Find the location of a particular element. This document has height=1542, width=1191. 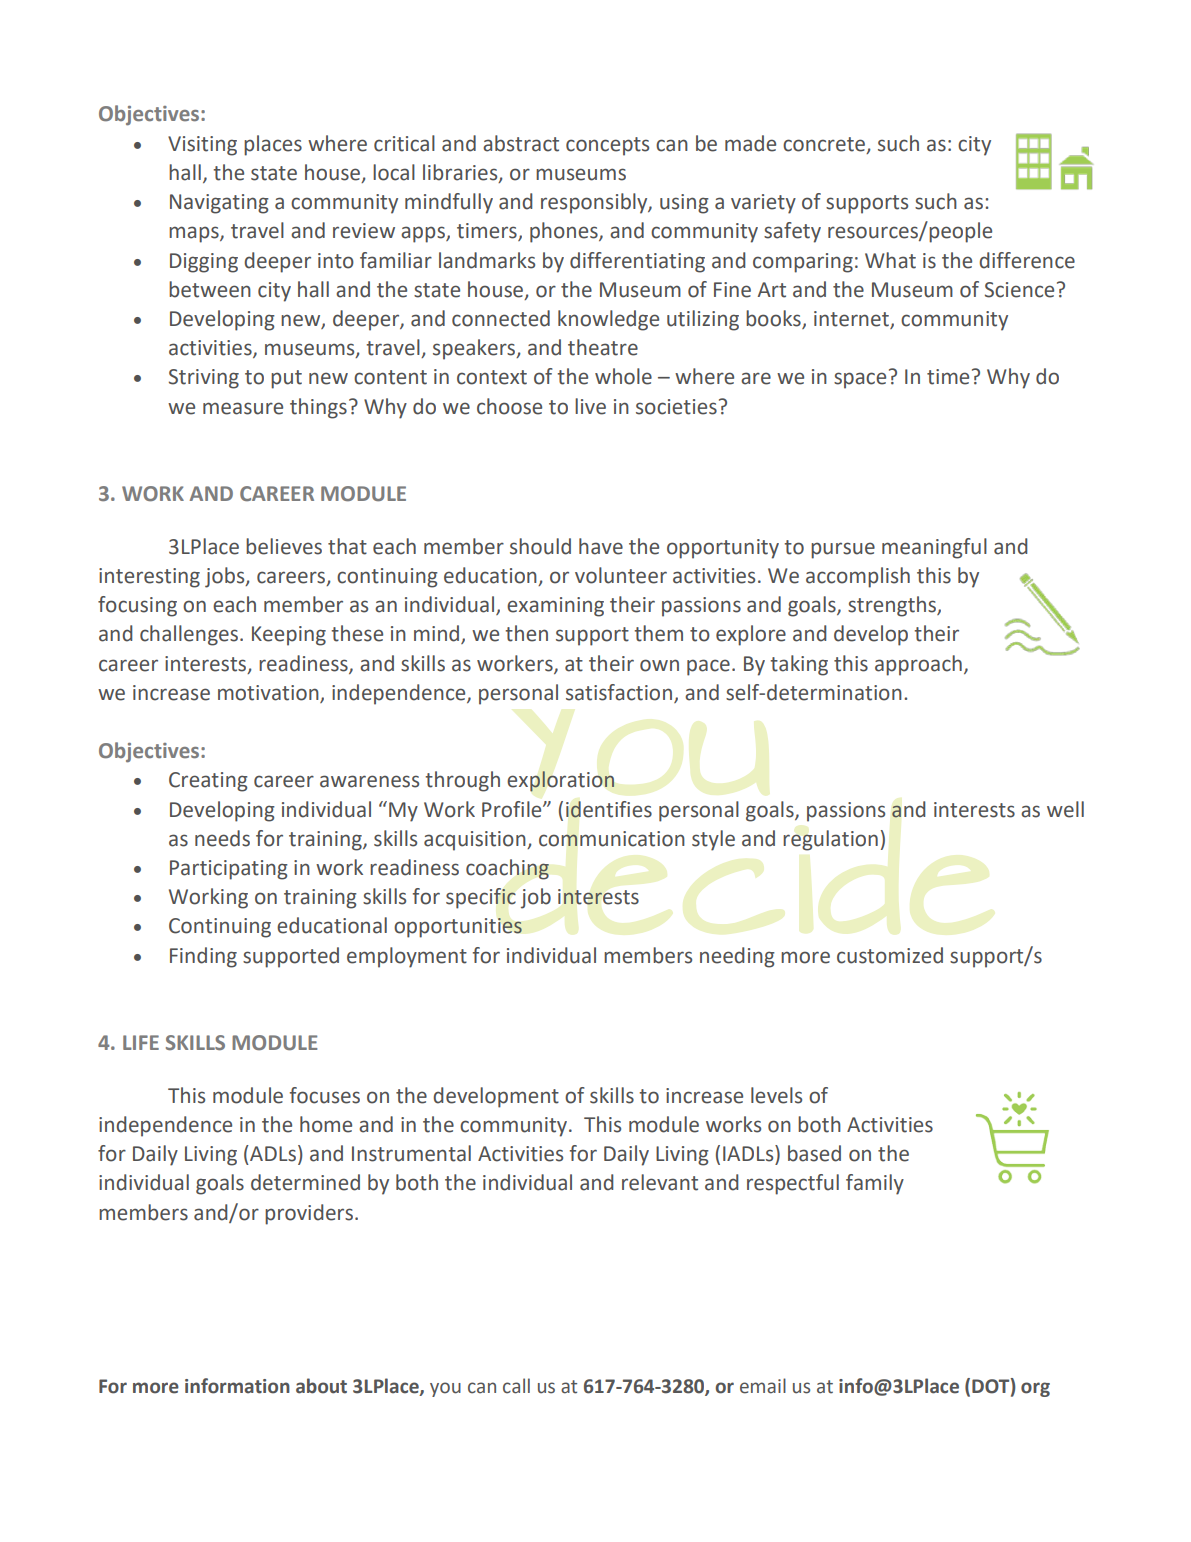

volunteer is located at coordinates (621, 575).
